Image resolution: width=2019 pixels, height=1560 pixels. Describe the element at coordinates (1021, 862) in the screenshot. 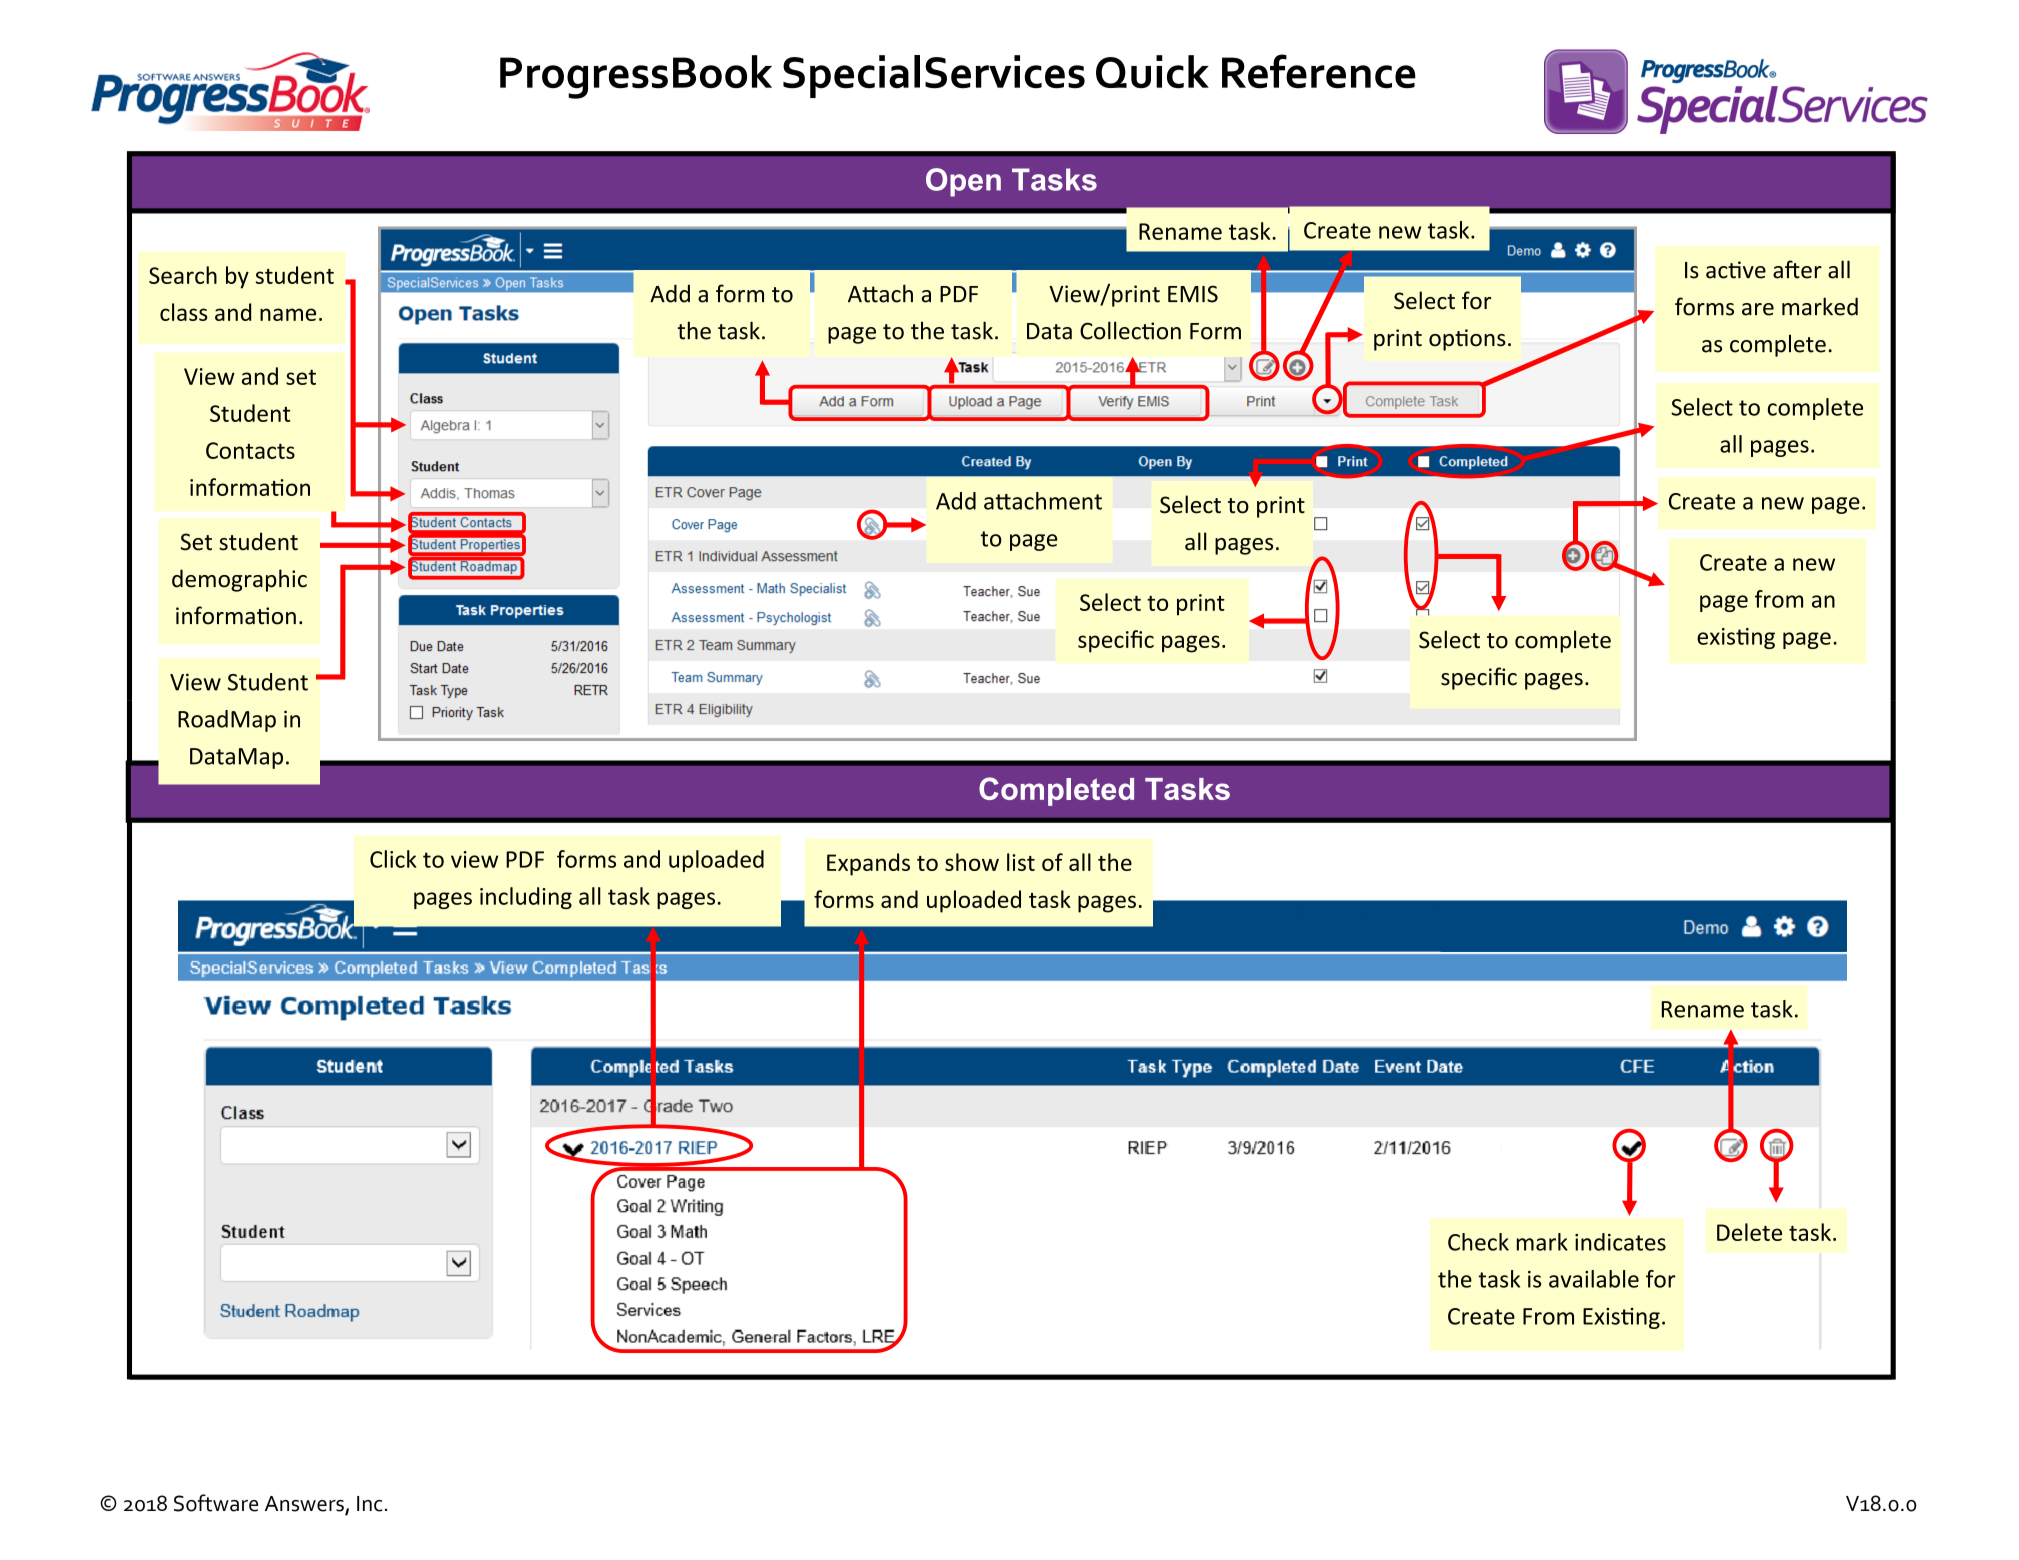

I see `list` at that location.
